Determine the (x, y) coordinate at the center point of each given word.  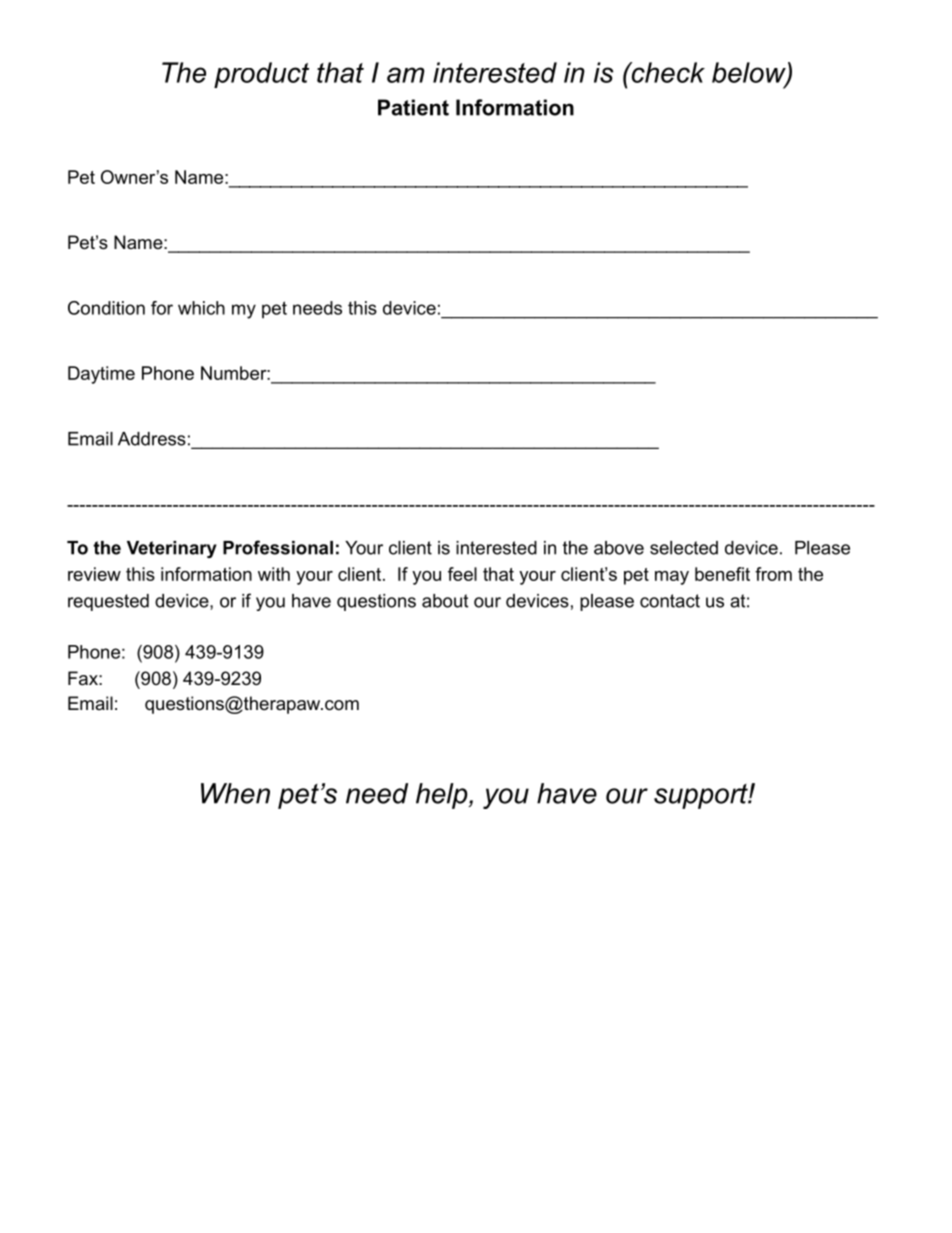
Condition (106, 308)
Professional (278, 547)
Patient (413, 107)
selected (684, 548)
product (261, 75)
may (672, 578)
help (443, 796)
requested (108, 602)
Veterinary (172, 549)
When (235, 793)
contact (670, 601)
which (201, 308)
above (619, 548)
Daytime (101, 375)
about (445, 601)
